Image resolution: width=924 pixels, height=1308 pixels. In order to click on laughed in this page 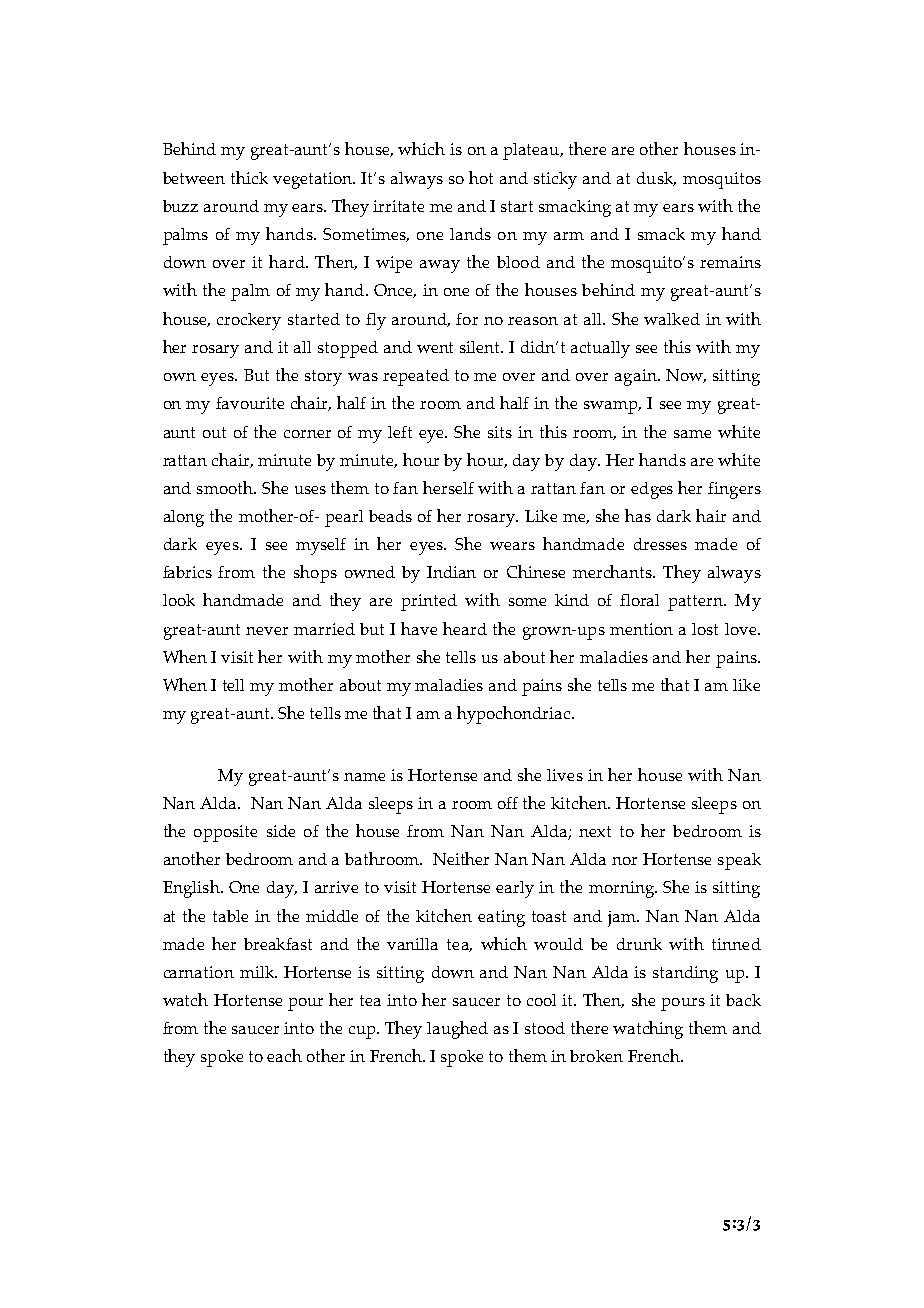, I will do `click(457, 1030)`.
